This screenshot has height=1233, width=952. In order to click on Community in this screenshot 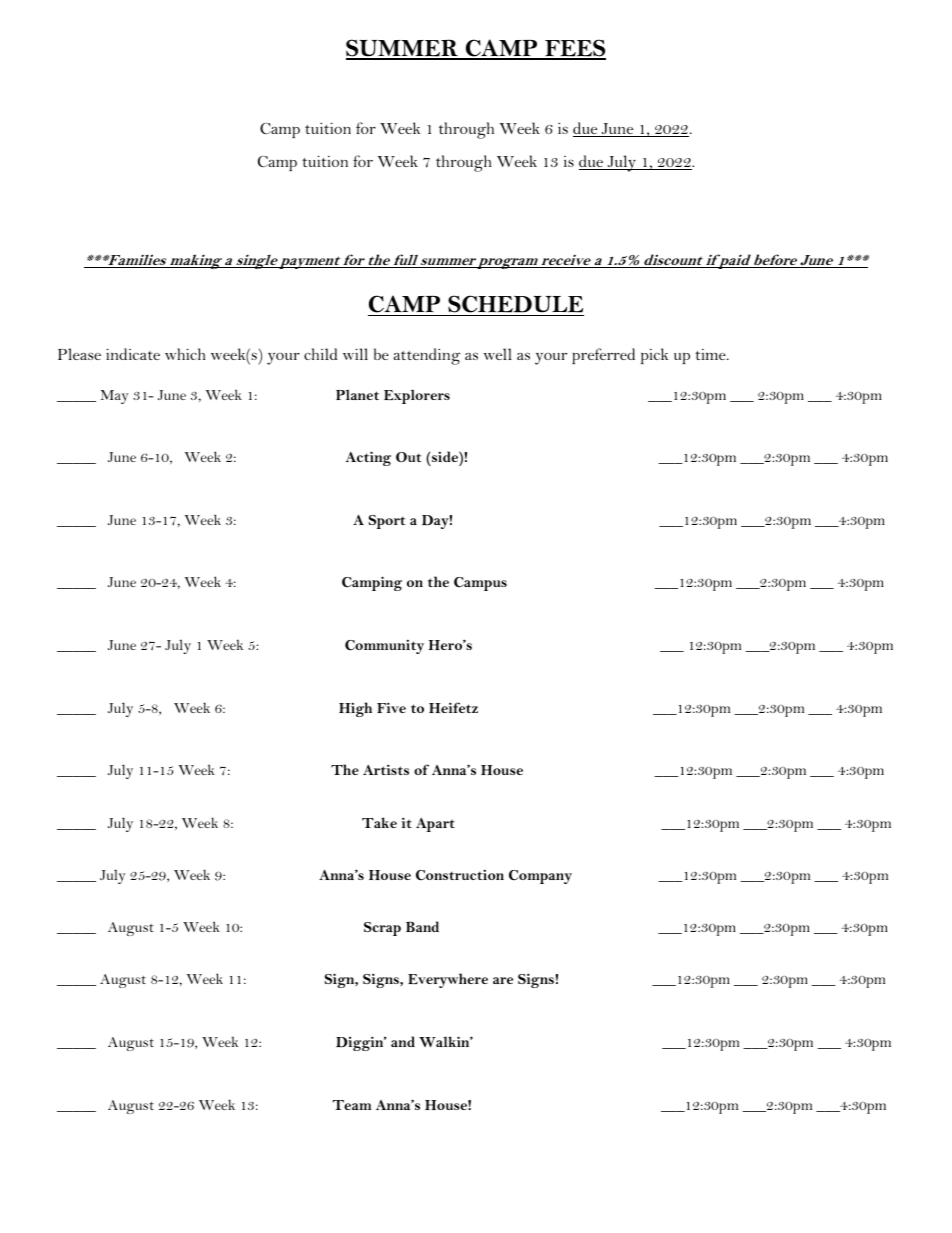, I will do `click(384, 646)`.
